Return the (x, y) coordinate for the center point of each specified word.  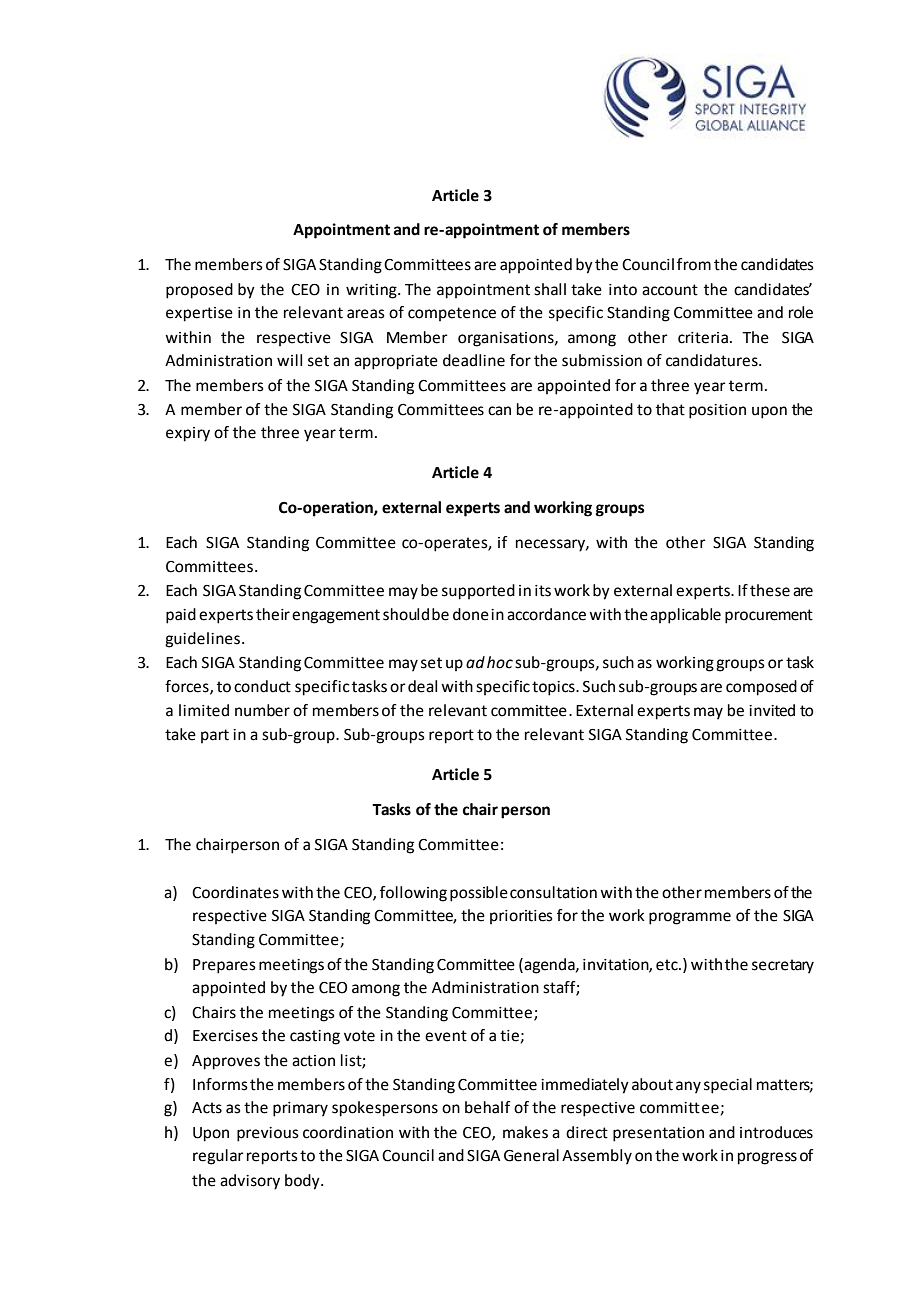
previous (268, 1134)
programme (690, 918)
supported (478, 592)
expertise (199, 314)
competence (452, 314)
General (531, 1155)
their (273, 614)
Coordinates (235, 892)
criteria (703, 338)
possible (479, 894)
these (770, 590)
